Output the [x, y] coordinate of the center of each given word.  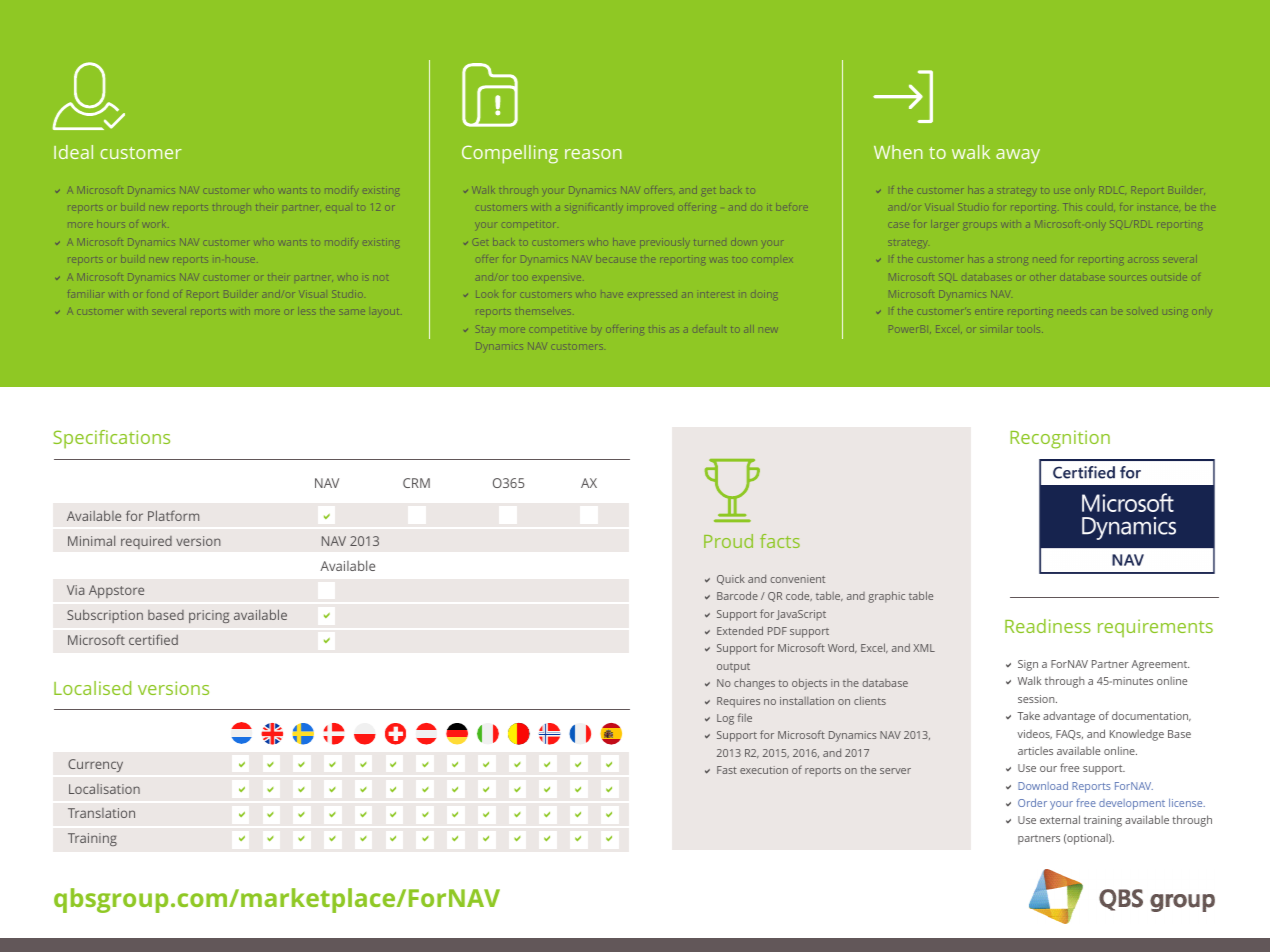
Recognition [1060, 439]
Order [1032, 802]
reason [593, 154]
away [1018, 156]
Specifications [111, 439]
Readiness [1048, 626]
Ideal [73, 152]
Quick [731, 579]
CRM [416, 483]
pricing [209, 616]
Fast [727, 770]
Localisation [104, 789]
